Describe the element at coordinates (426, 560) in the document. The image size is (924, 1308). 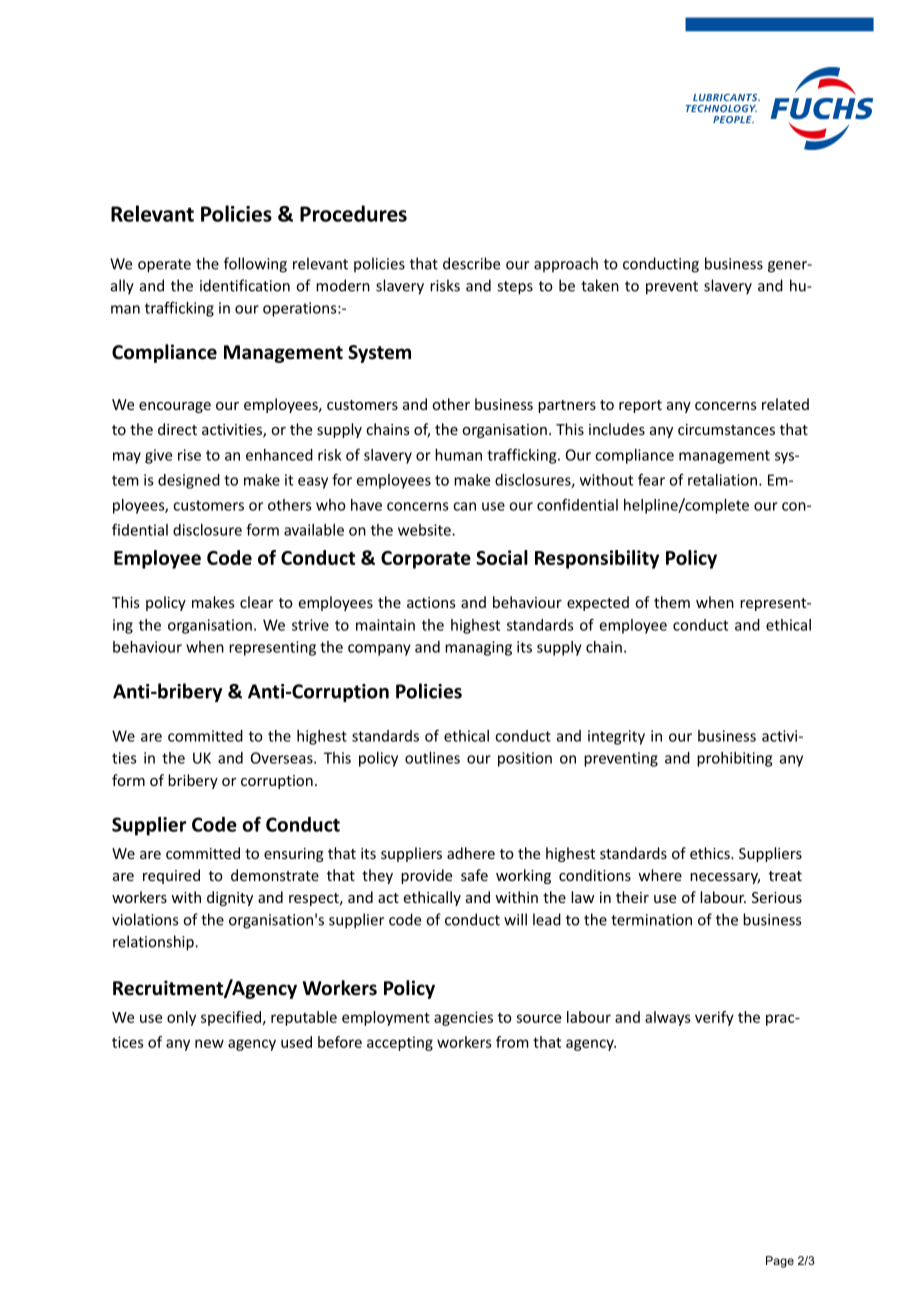
I see `Corporate` at that location.
